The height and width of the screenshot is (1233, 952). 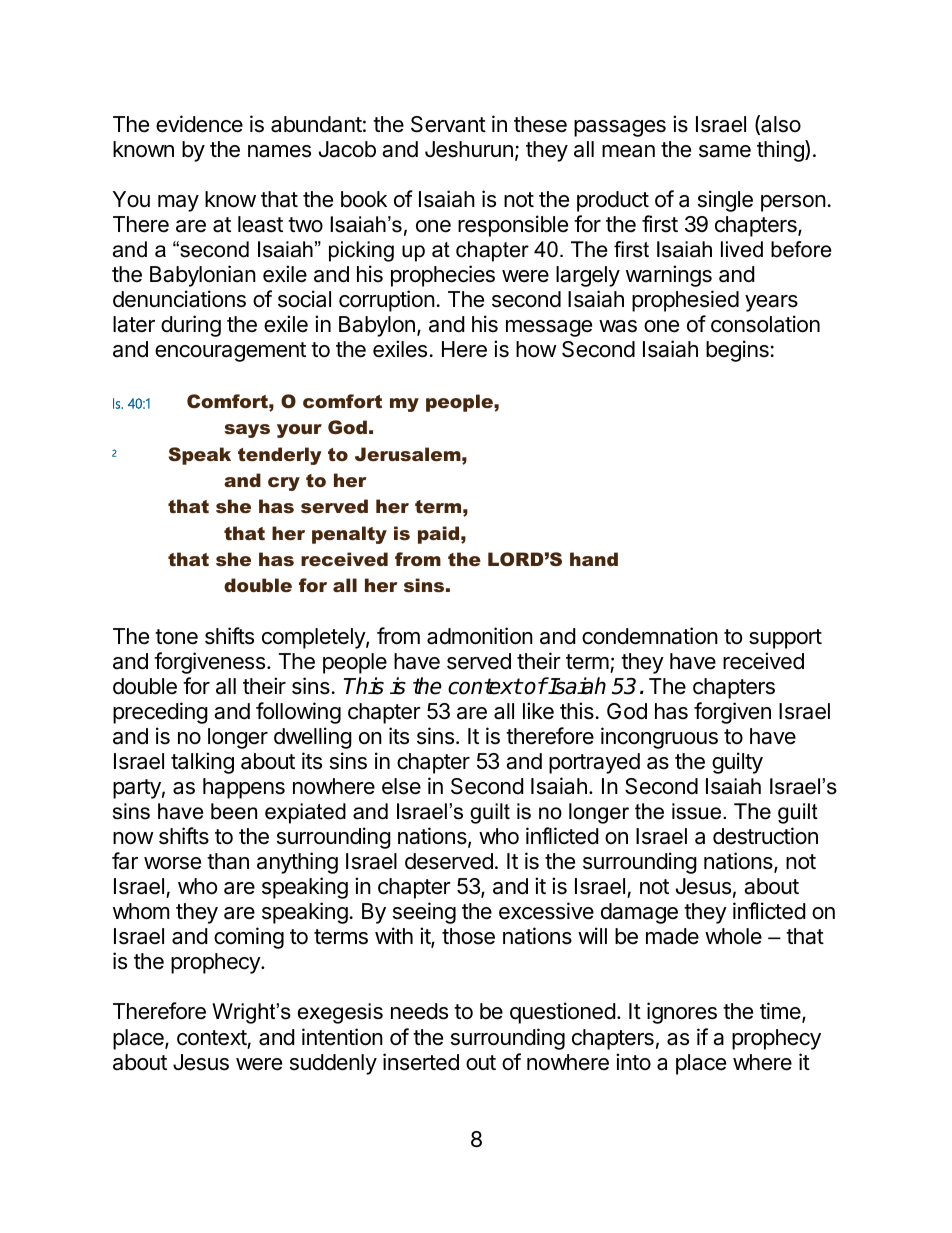 What do you see at coordinates (424, 913) in the screenshot?
I see `seeing` at bounding box center [424, 913].
